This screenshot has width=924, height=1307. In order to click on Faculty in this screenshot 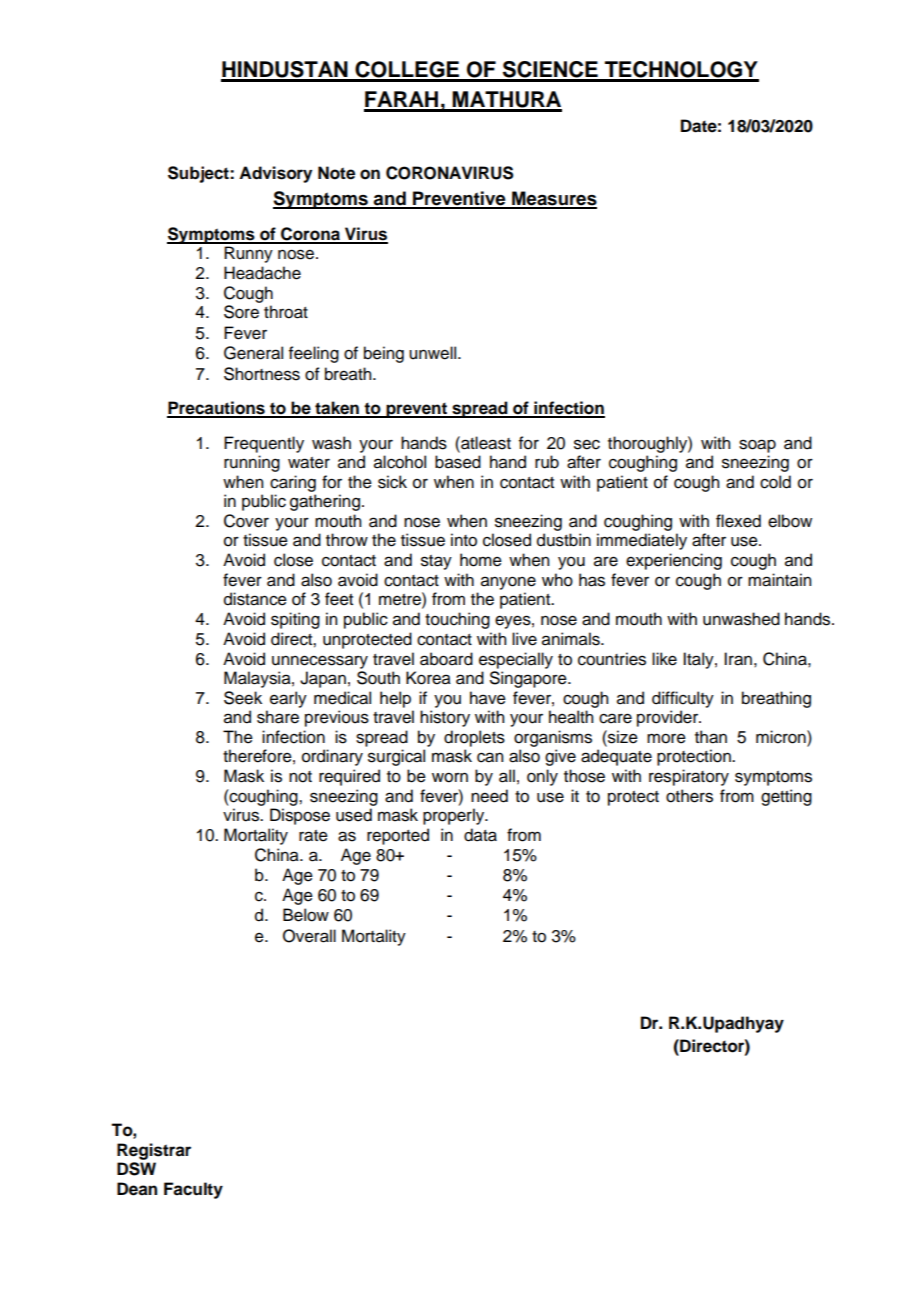, I will do `click(193, 1190)`.
